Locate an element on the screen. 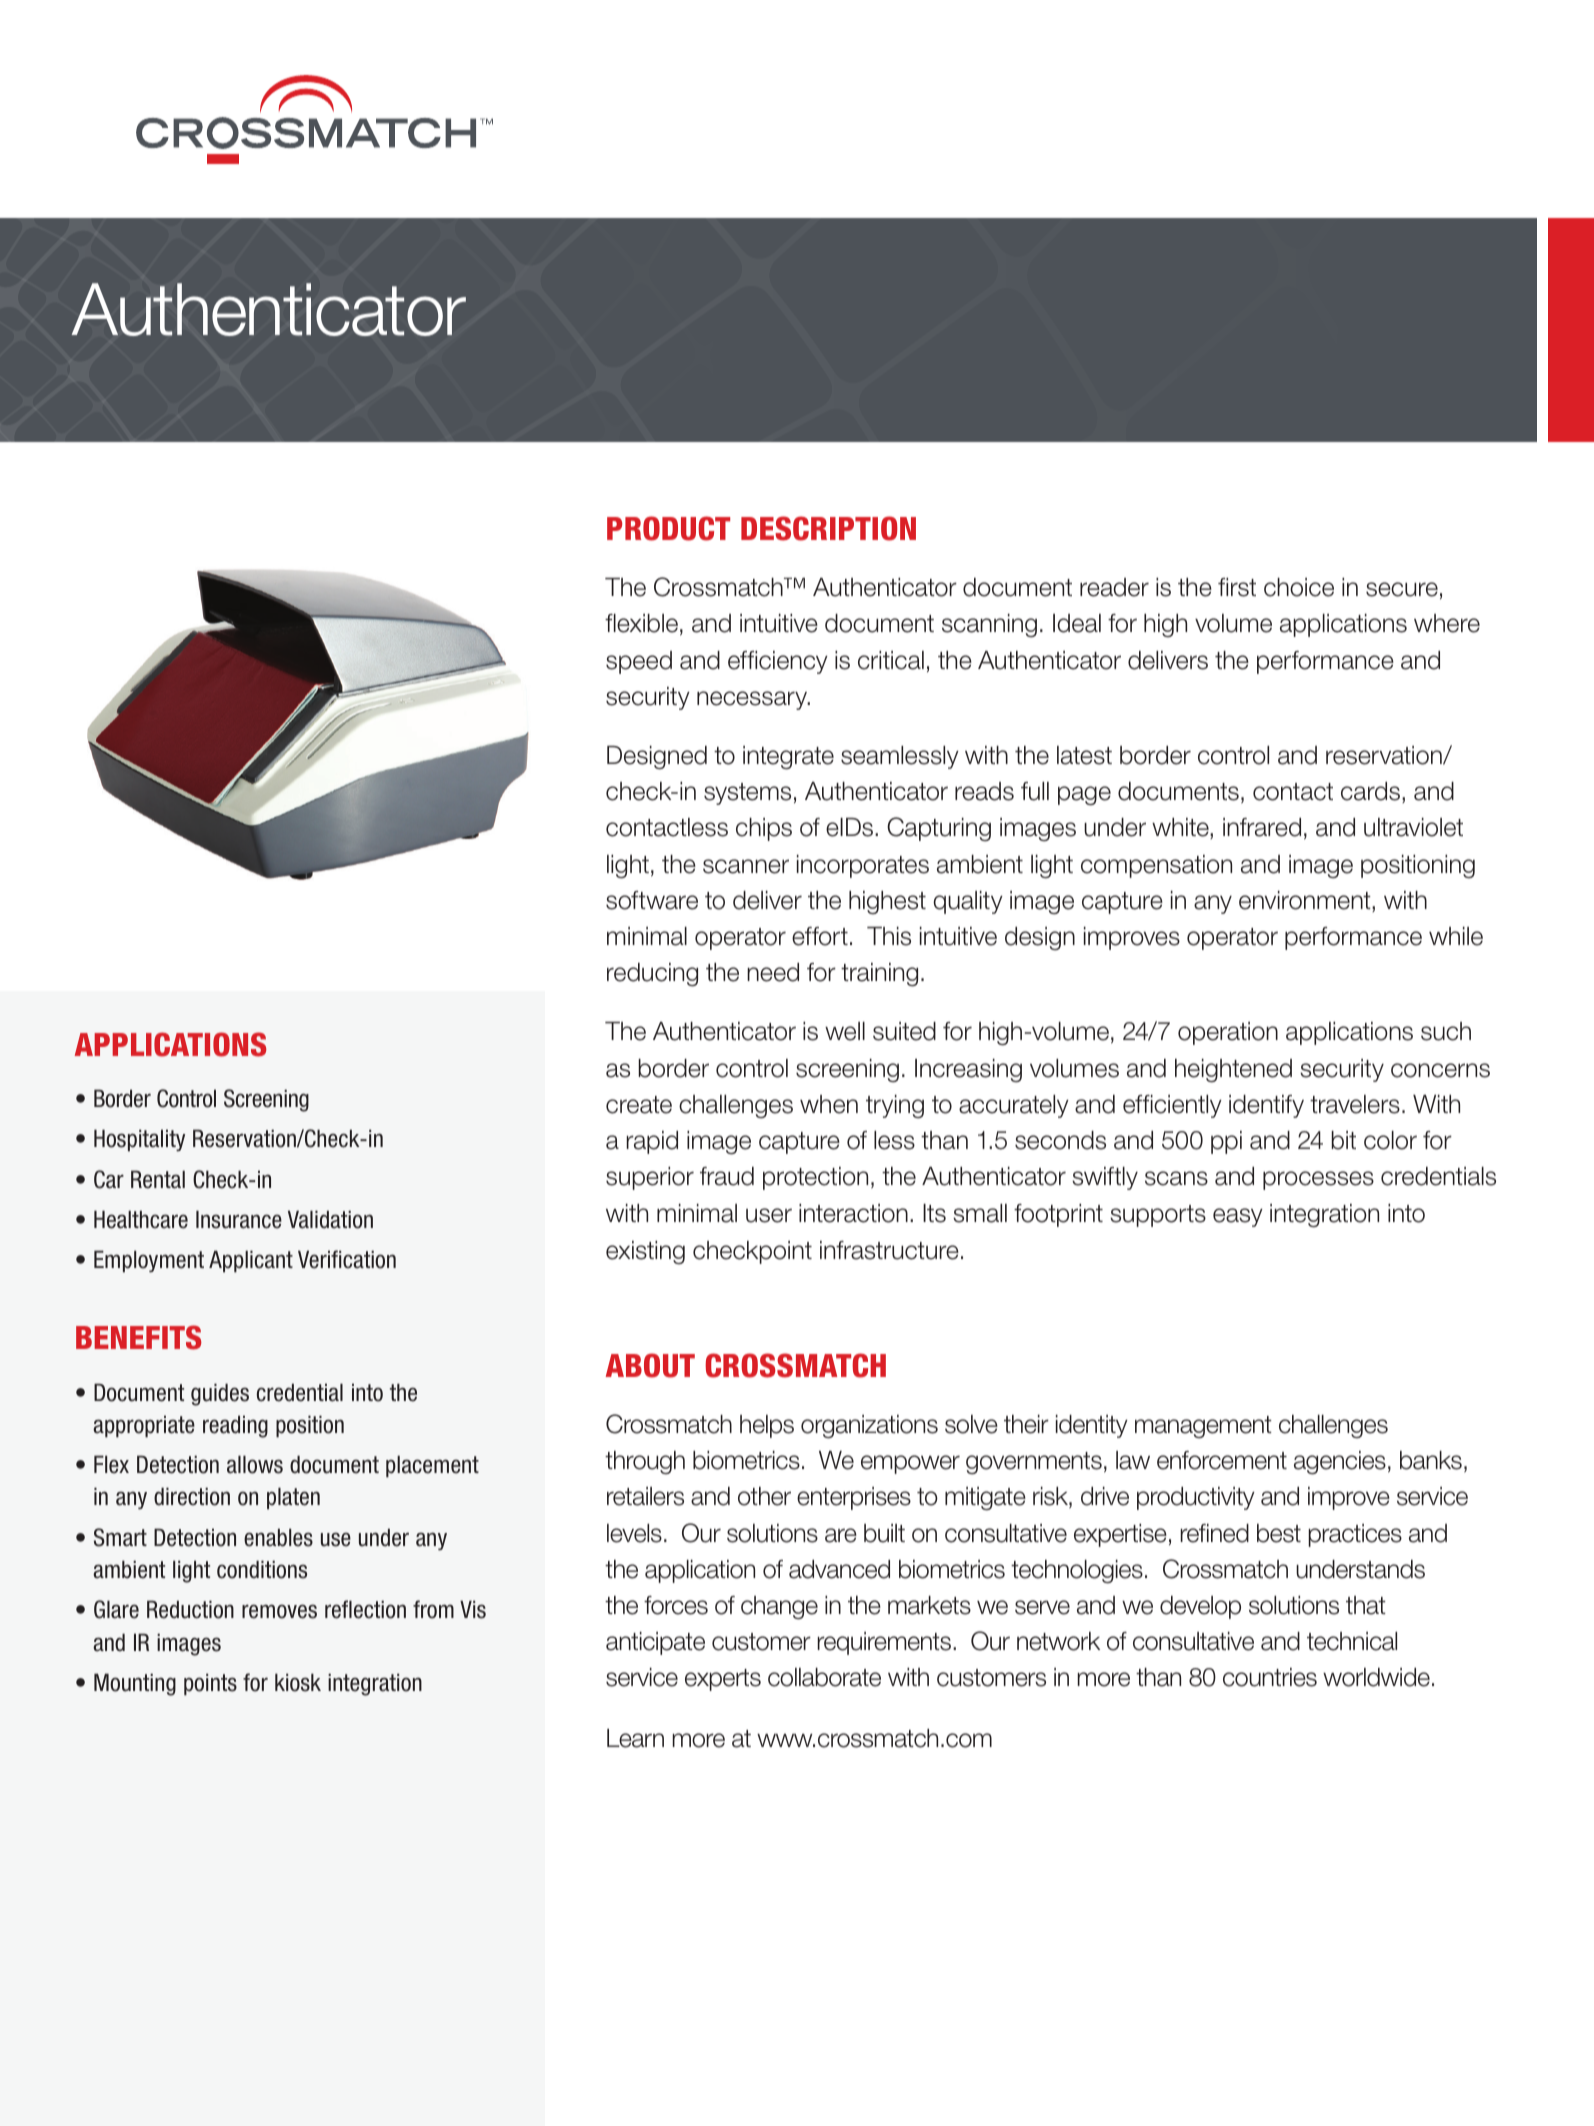 The width and height of the screenshot is (1594, 2126). speed is located at coordinates (639, 662).
